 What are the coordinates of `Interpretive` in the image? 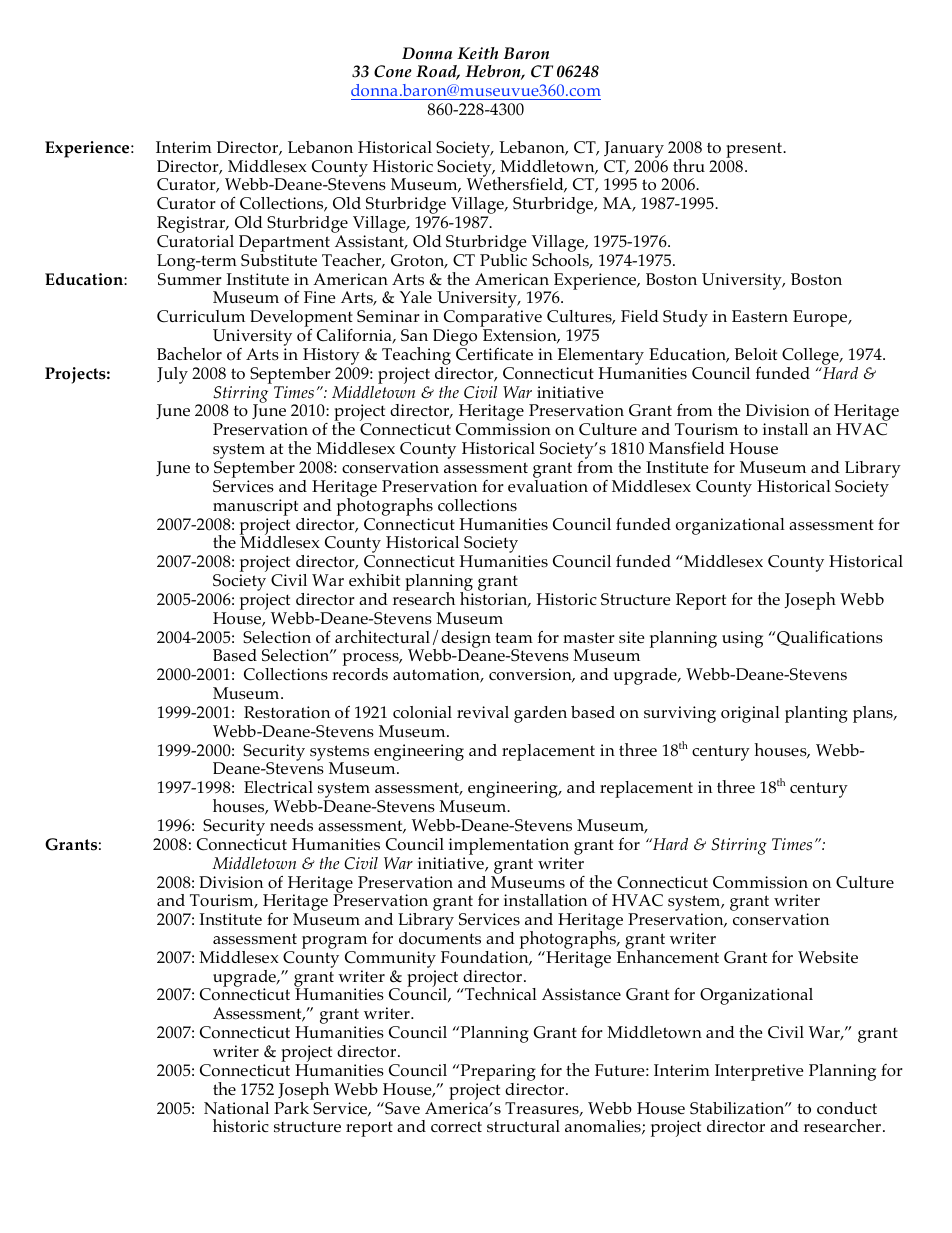 It's located at (759, 1072).
